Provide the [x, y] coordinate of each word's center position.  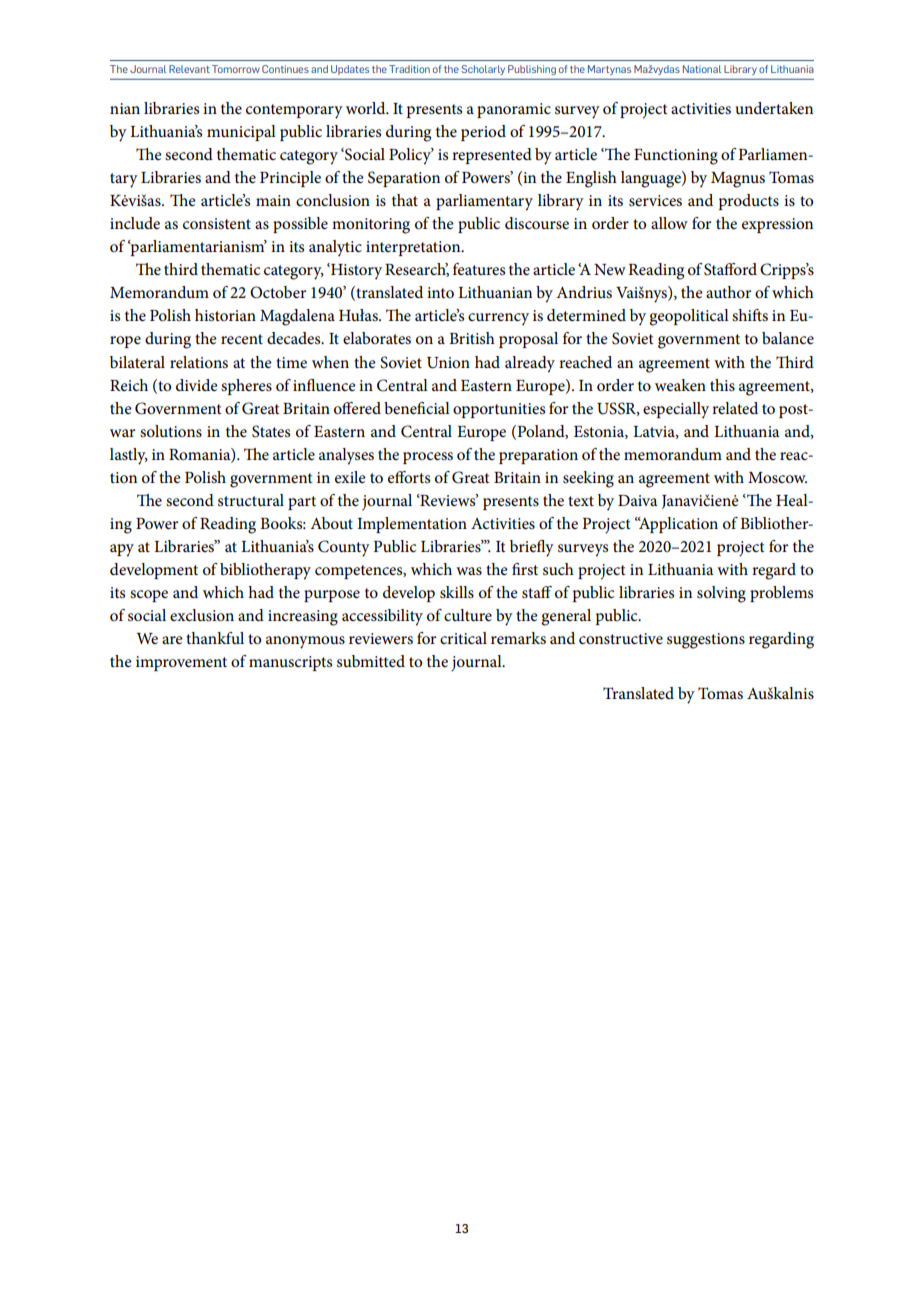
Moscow [777, 477]
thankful [215, 638]
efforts [409, 477]
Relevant [189, 69]
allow [669, 223]
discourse [537, 223]
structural [251, 500]
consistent [217, 223]
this [722, 385]
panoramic [514, 110]
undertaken [774, 108]
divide [197, 385]
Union [448, 363]
